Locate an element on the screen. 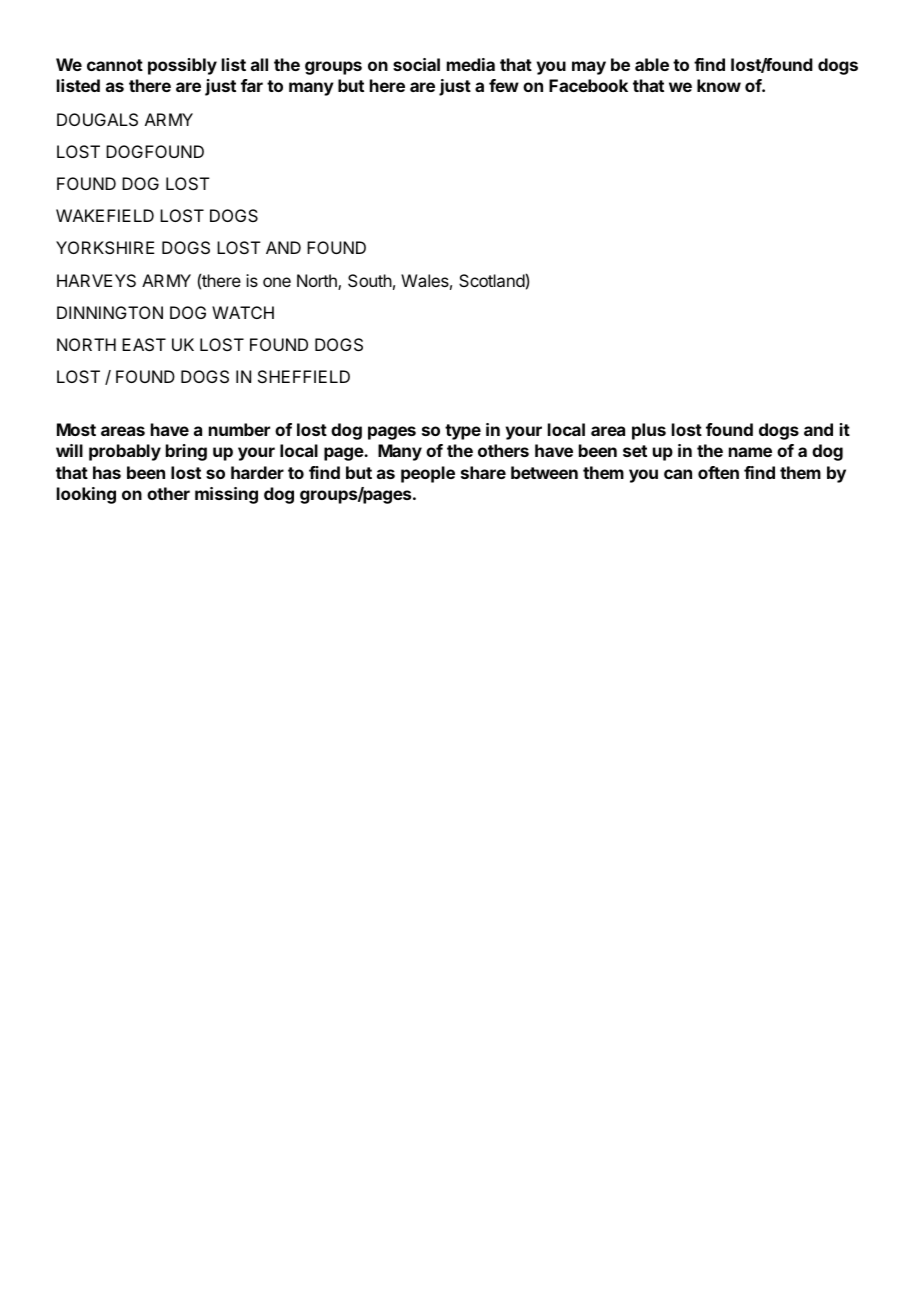 This screenshot has width=924, height=1308. know is located at coordinates (719, 85).
